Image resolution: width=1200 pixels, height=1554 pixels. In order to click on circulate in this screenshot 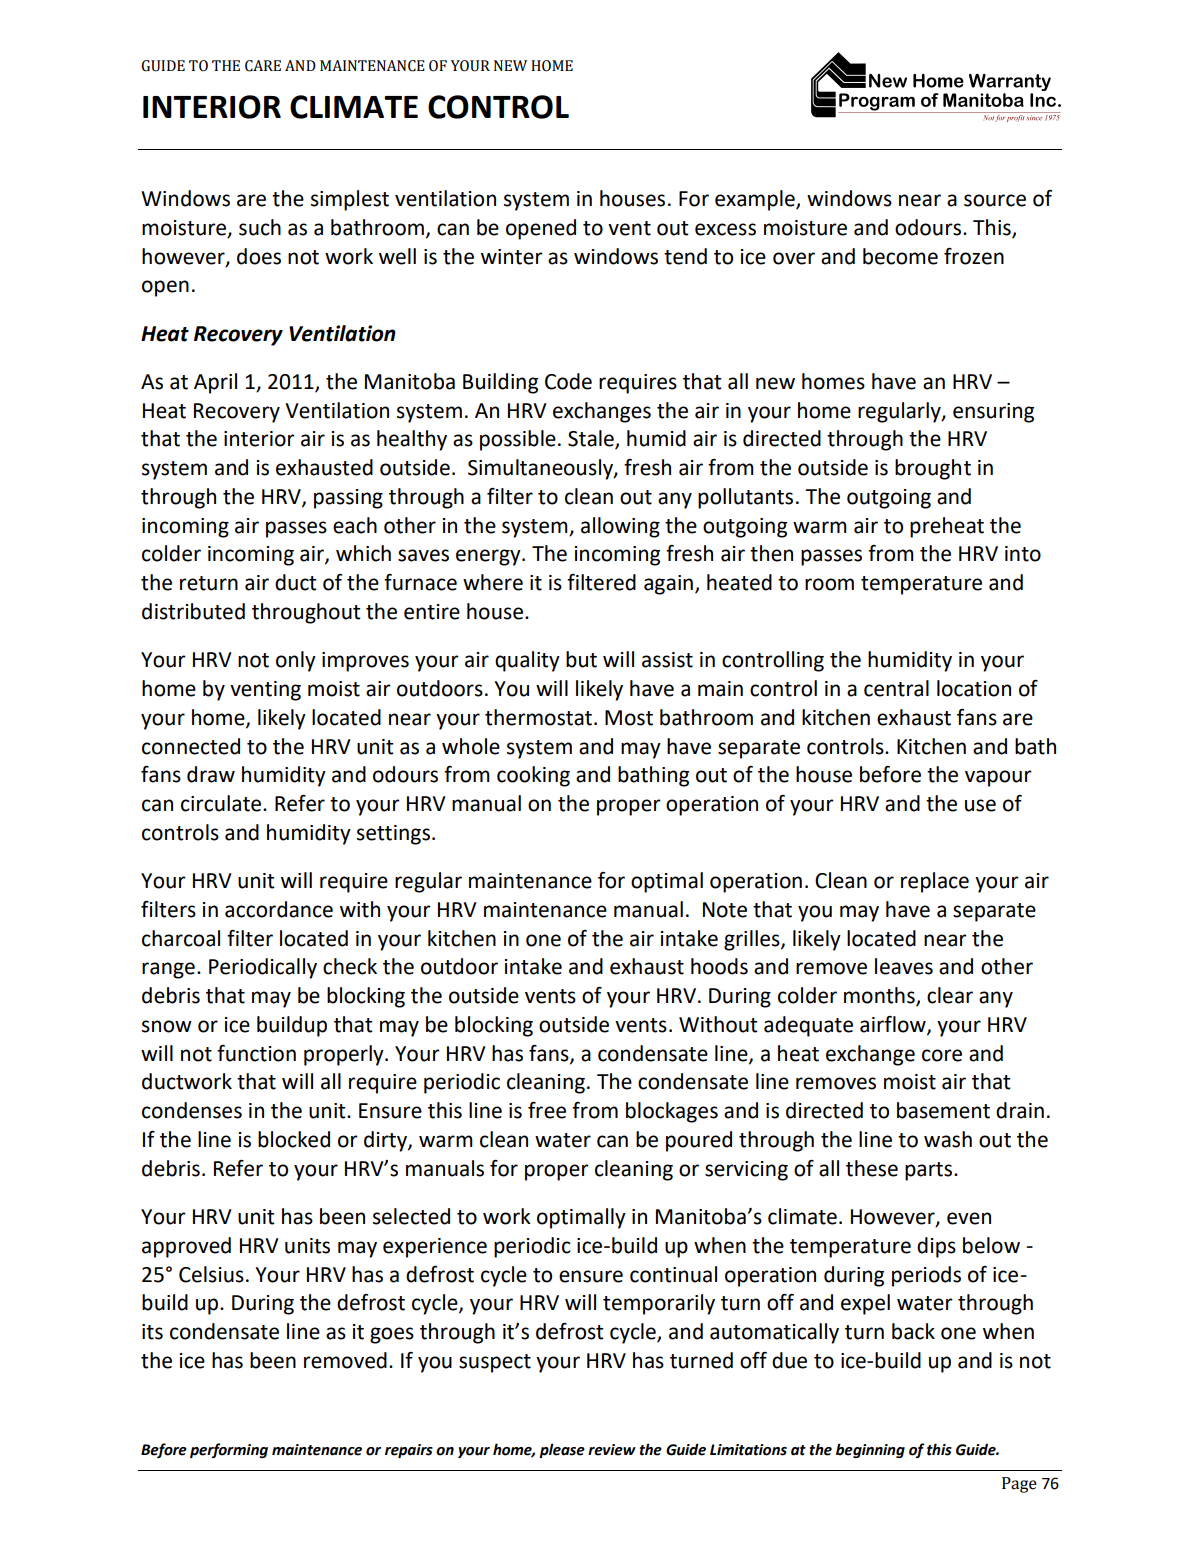, I will do `click(222, 803)`.
